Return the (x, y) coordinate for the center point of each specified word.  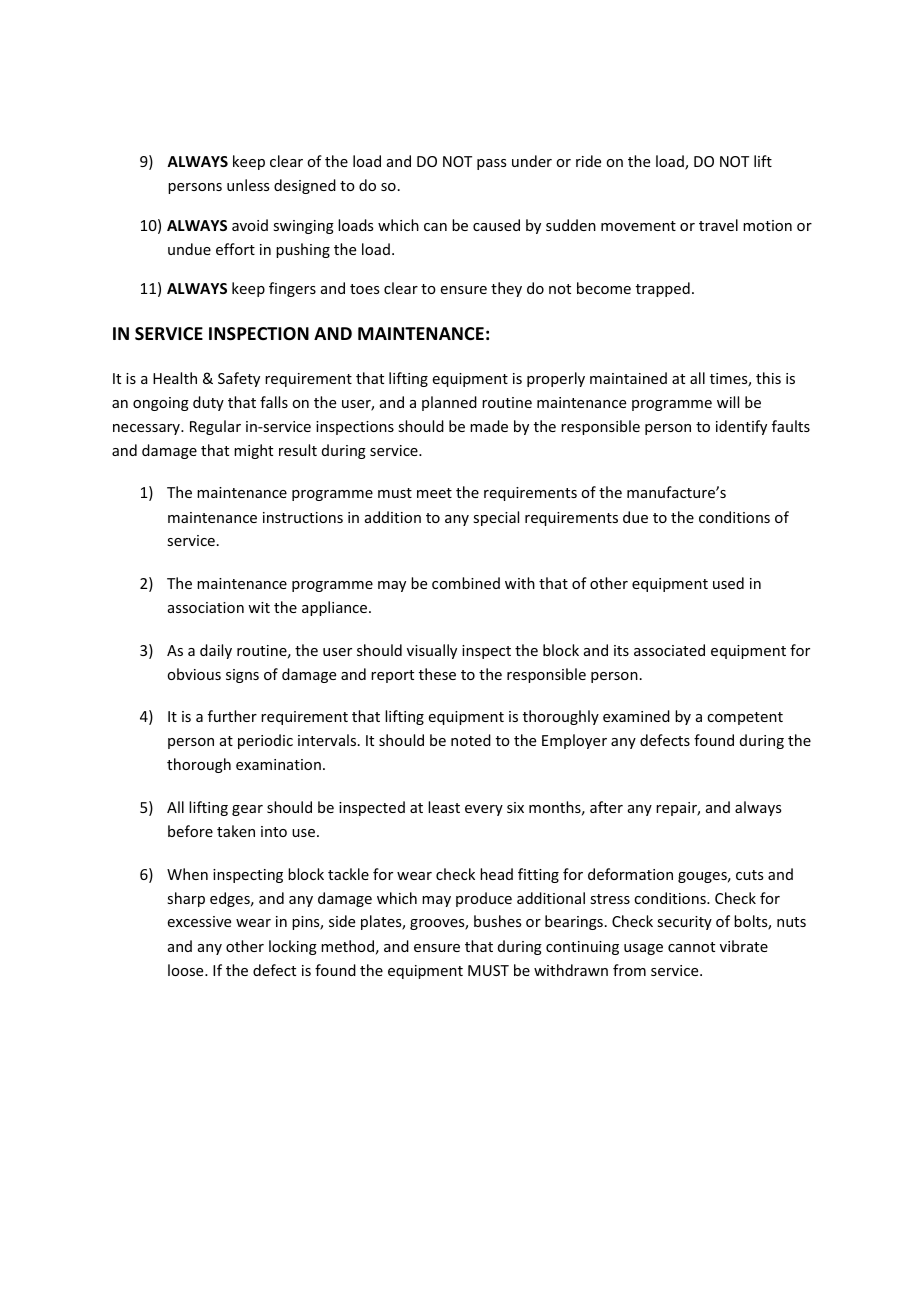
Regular (215, 427)
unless (248, 185)
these (437, 674)
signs (242, 676)
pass (491, 164)
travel (718, 225)
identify (741, 427)
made (489, 426)
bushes (497, 921)
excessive (199, 921)
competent (745, 718)
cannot (691, 947)
